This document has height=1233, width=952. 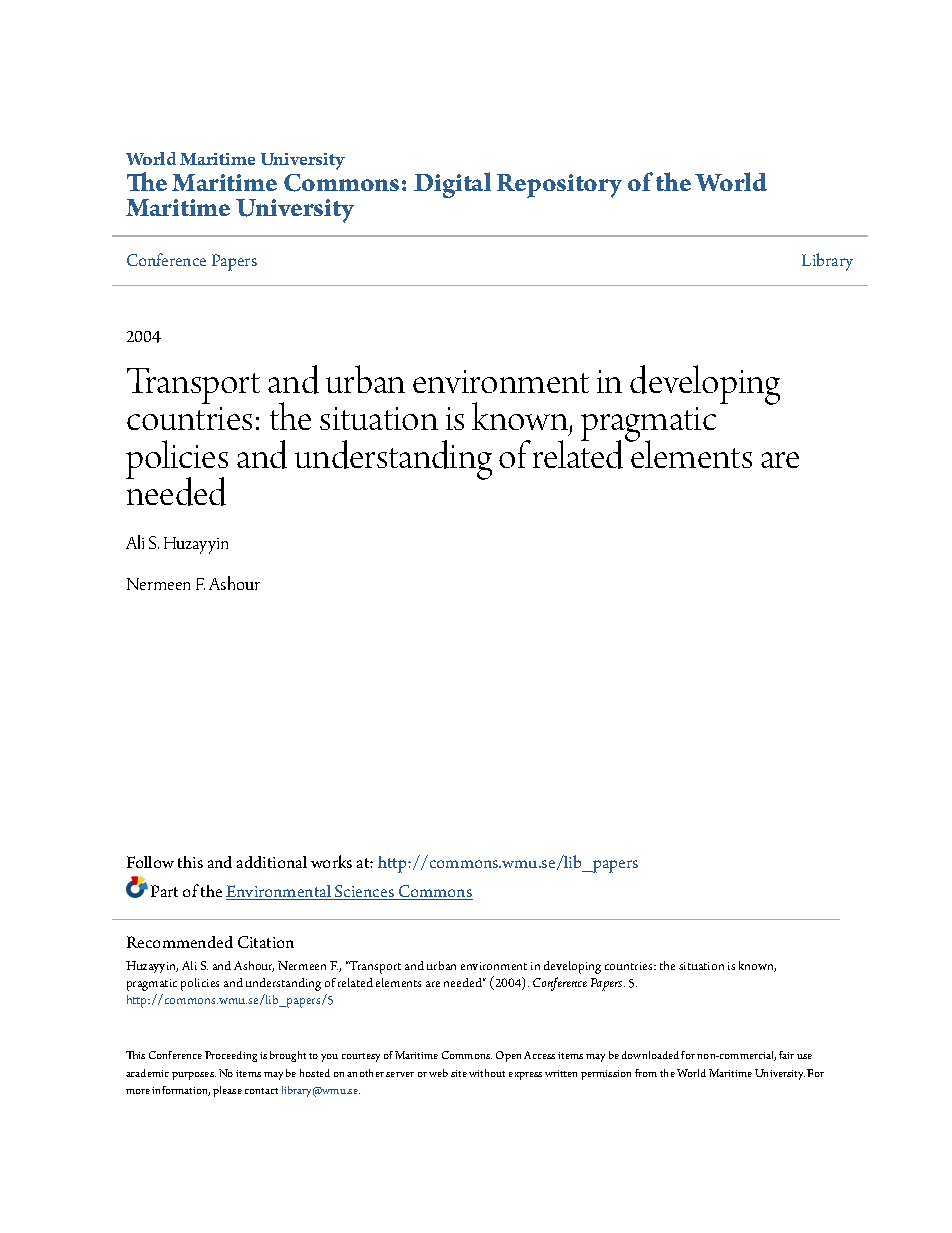 I want to click on Repository, so click(x=559, y=186).
